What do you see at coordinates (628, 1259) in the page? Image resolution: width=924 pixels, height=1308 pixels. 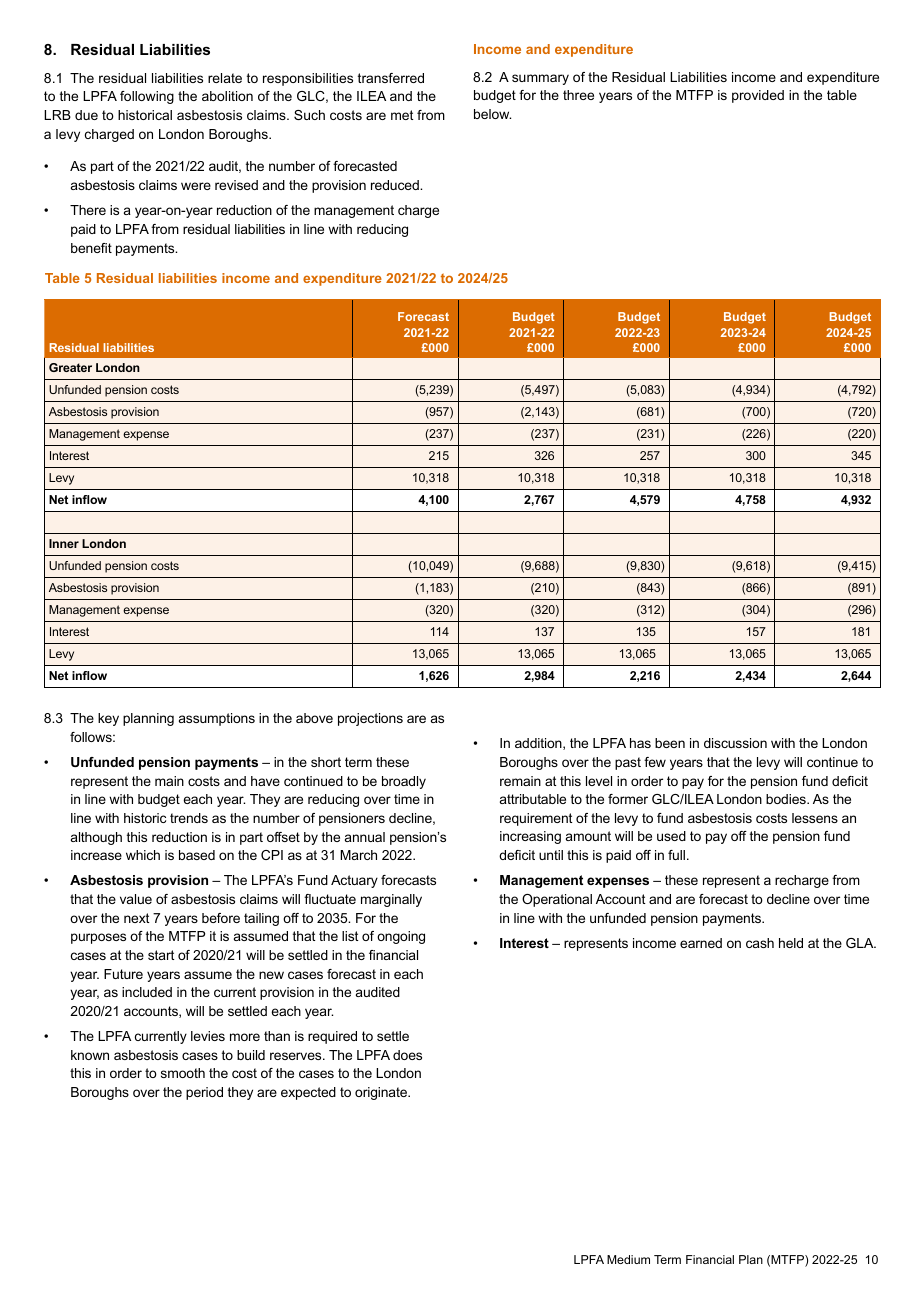 I see `Medium` at bounding box center [628, 1259].
